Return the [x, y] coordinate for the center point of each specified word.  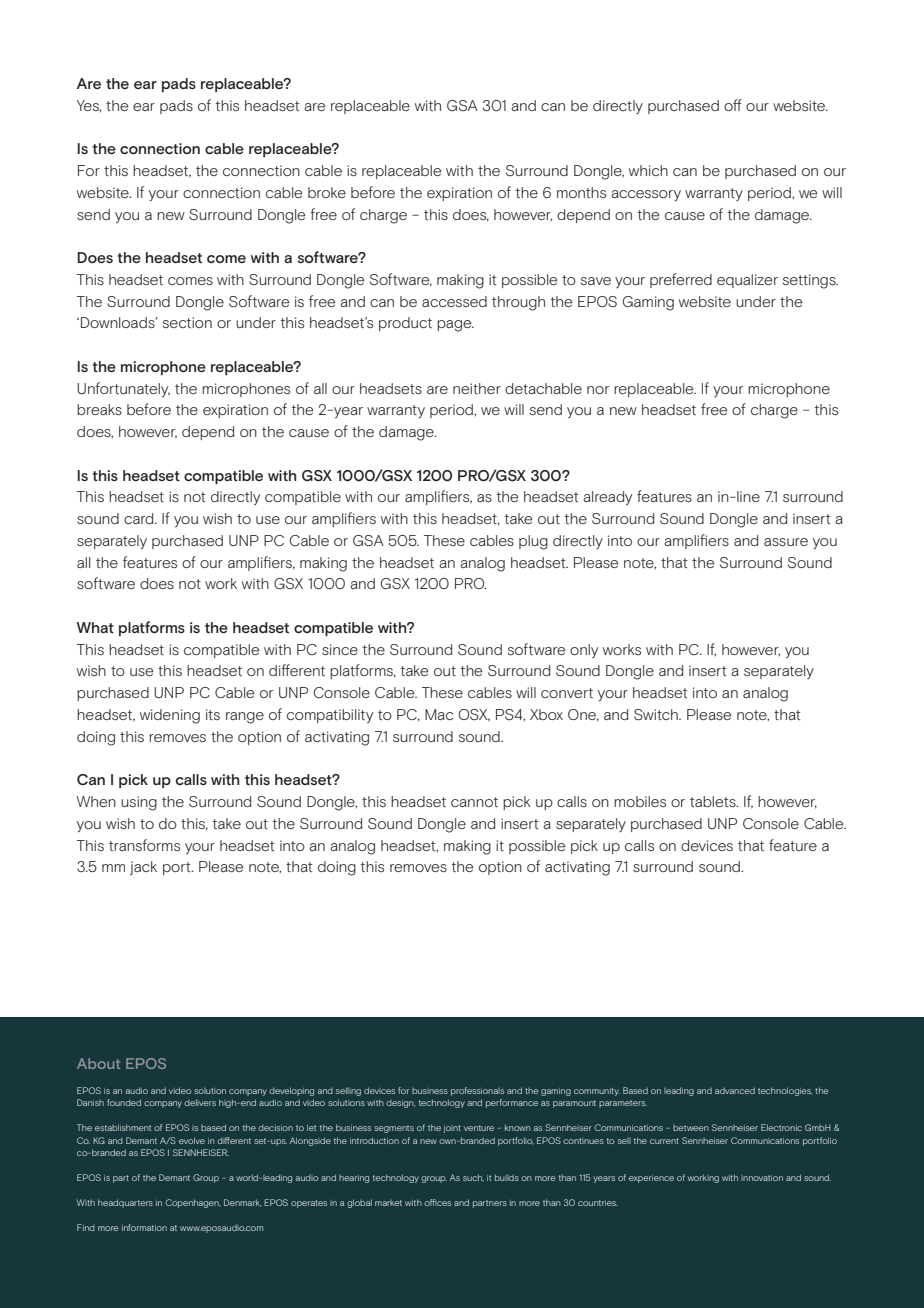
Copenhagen [193, 1203]
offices [437, 1202]
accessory [646, 196]
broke [327, 192]
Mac [439, 714]
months [581, 192]
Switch [657, 715]
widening [170, 716]
